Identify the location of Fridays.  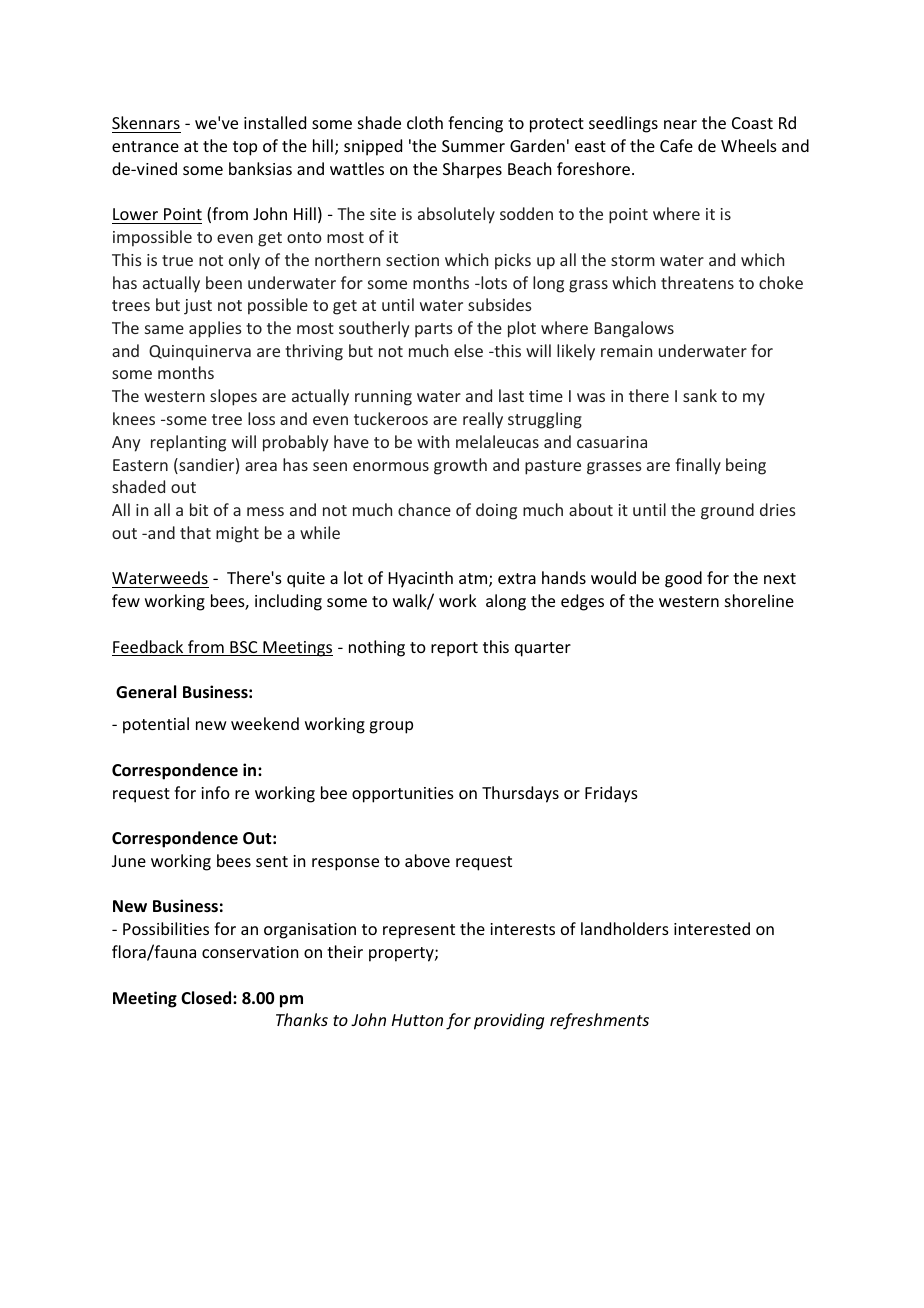
(611, 794).
